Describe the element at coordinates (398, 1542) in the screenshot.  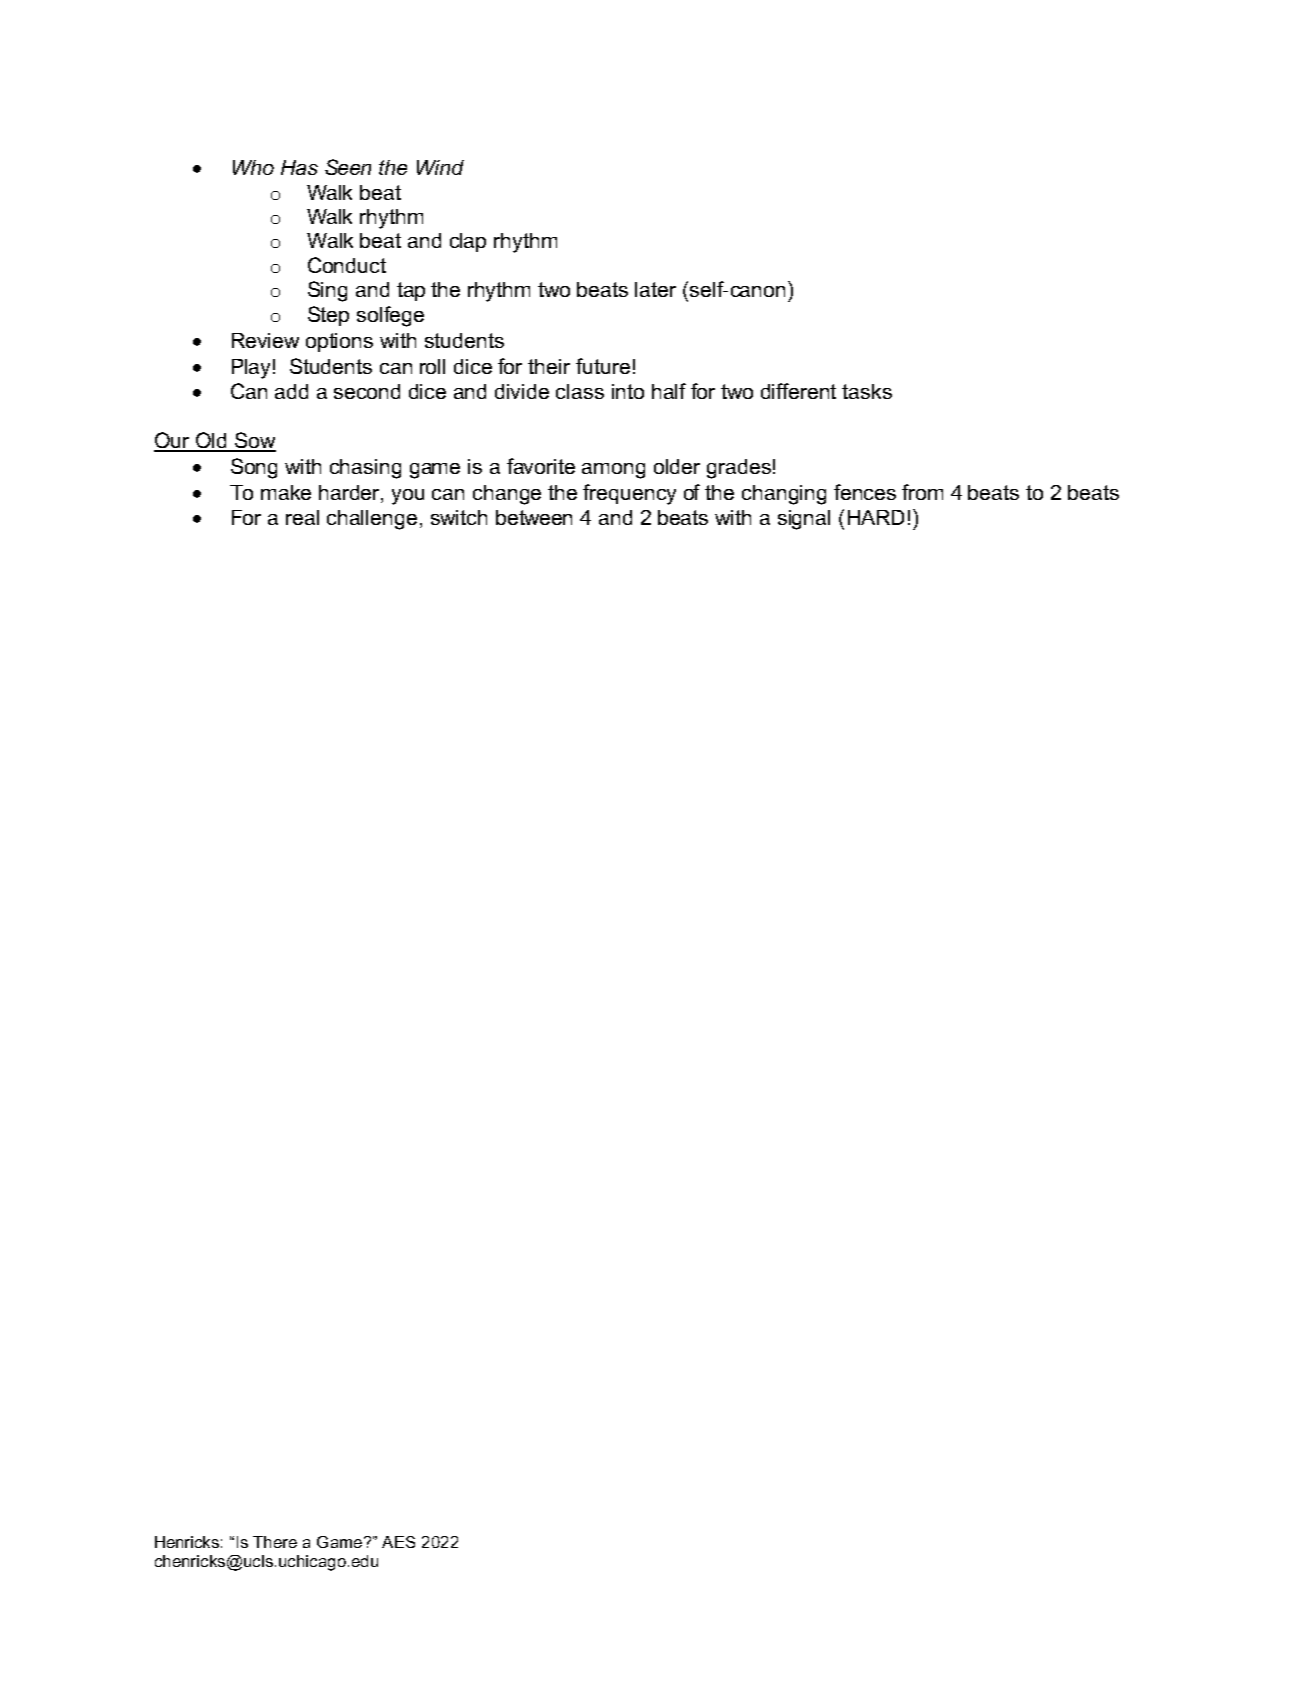
I see `AES` at that location.
